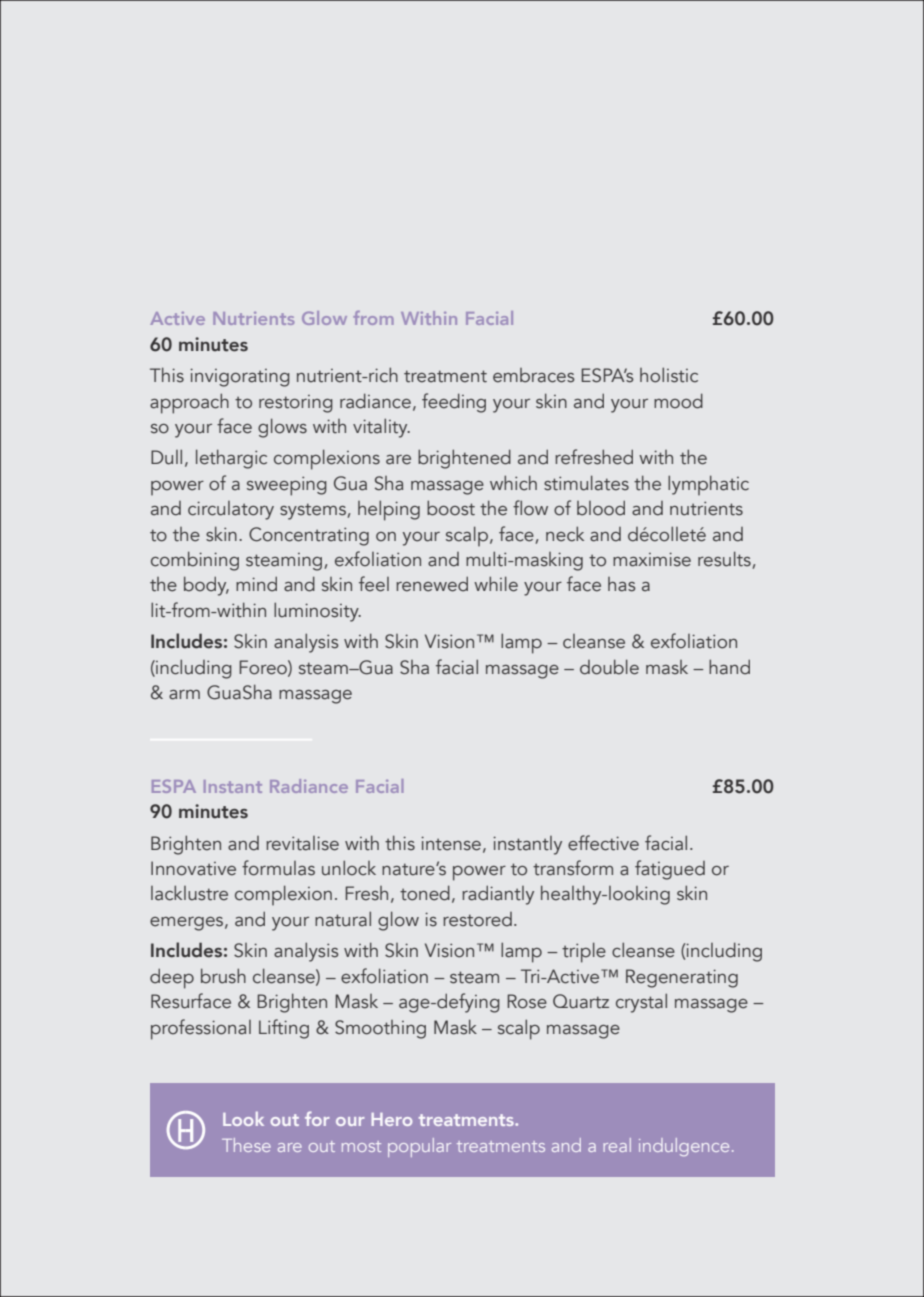 The width and height of the screenshot is (924, 1297). What do you see at coordinates (246, 1145) in the screenshot?
I see `These` at bounding box center [246, 1145].
